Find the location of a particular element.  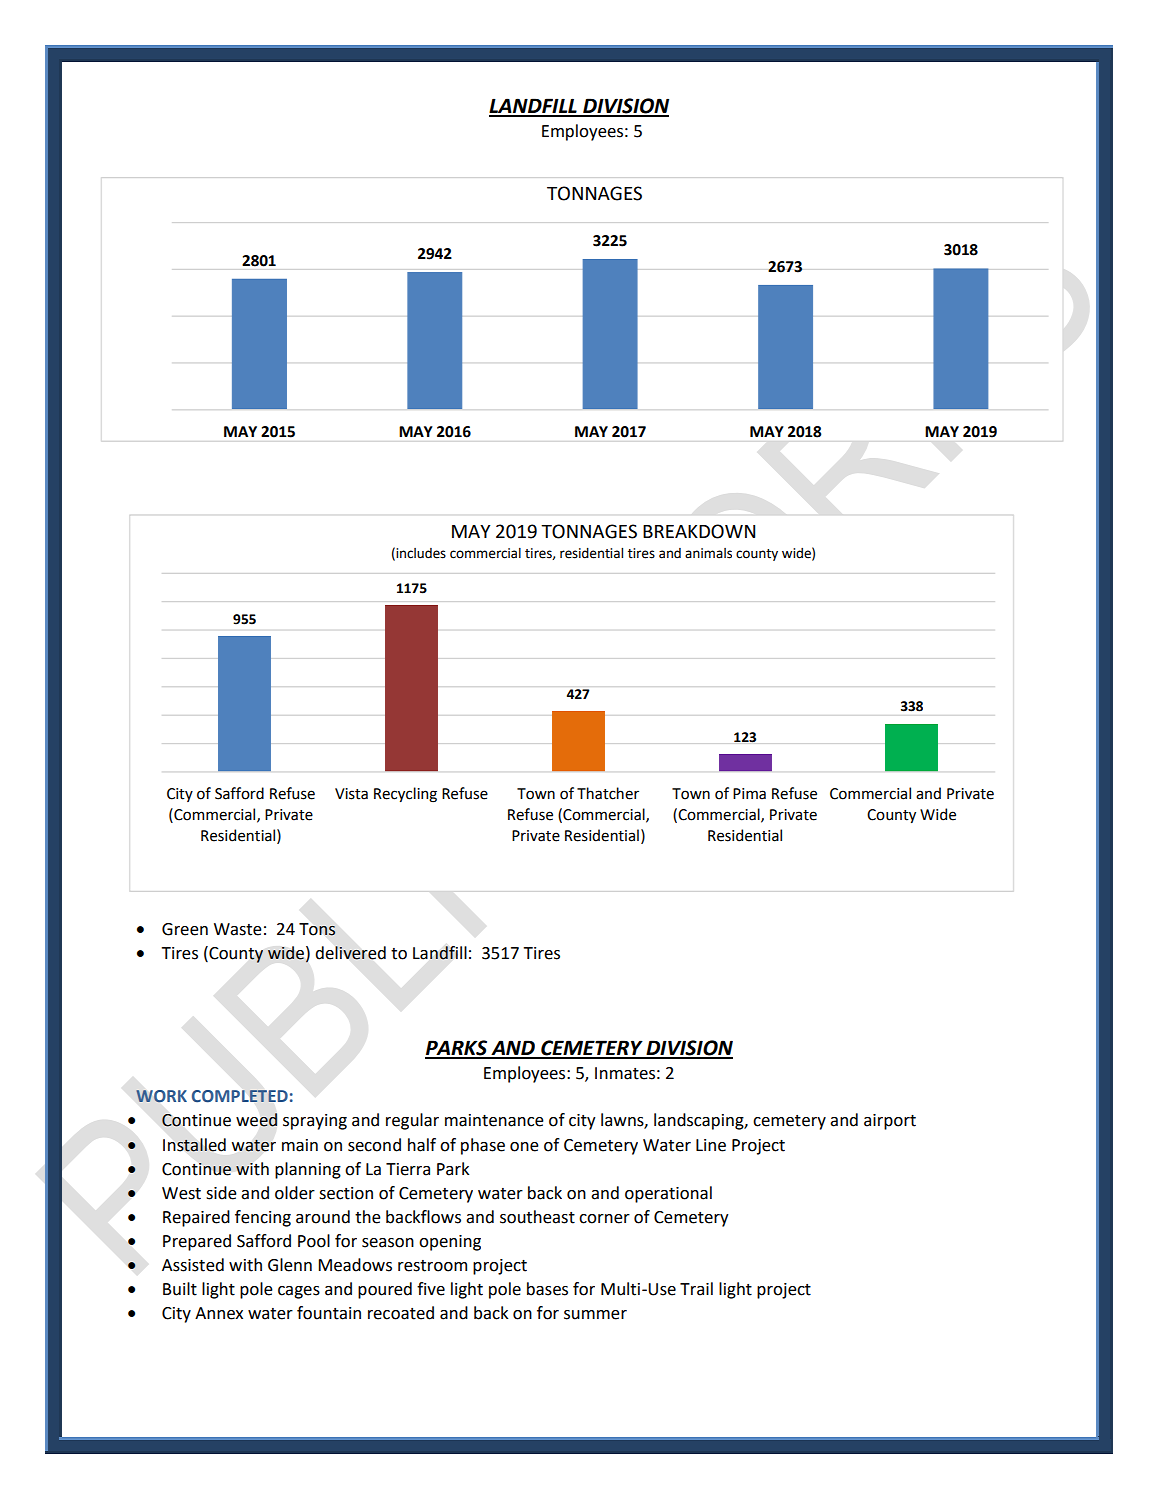

animals is located at coordinates (708, 553).
